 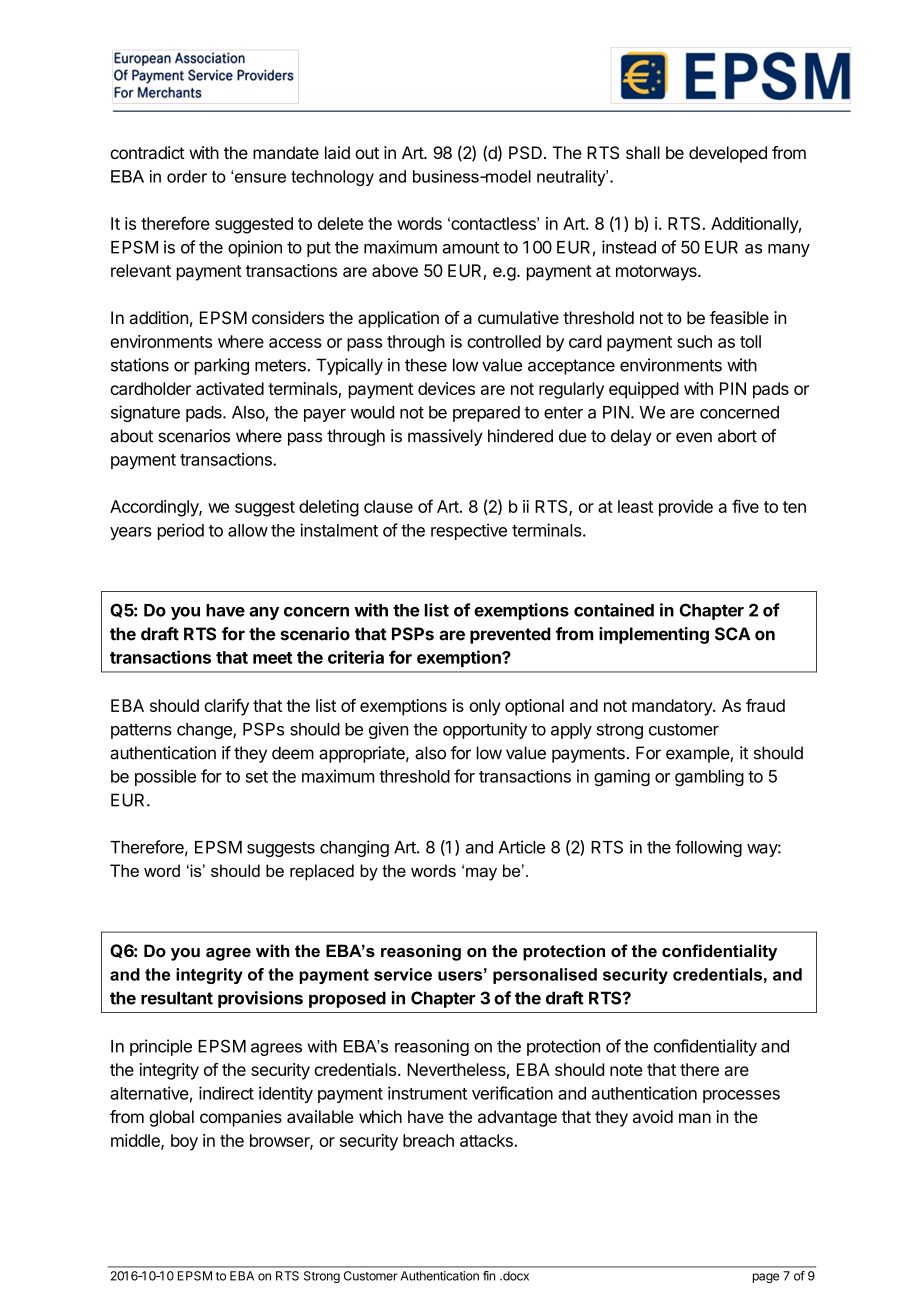 What do you see at coordinates (470, 247) in the screenshot?
I see `amount` at bounding box center [470, 247].
